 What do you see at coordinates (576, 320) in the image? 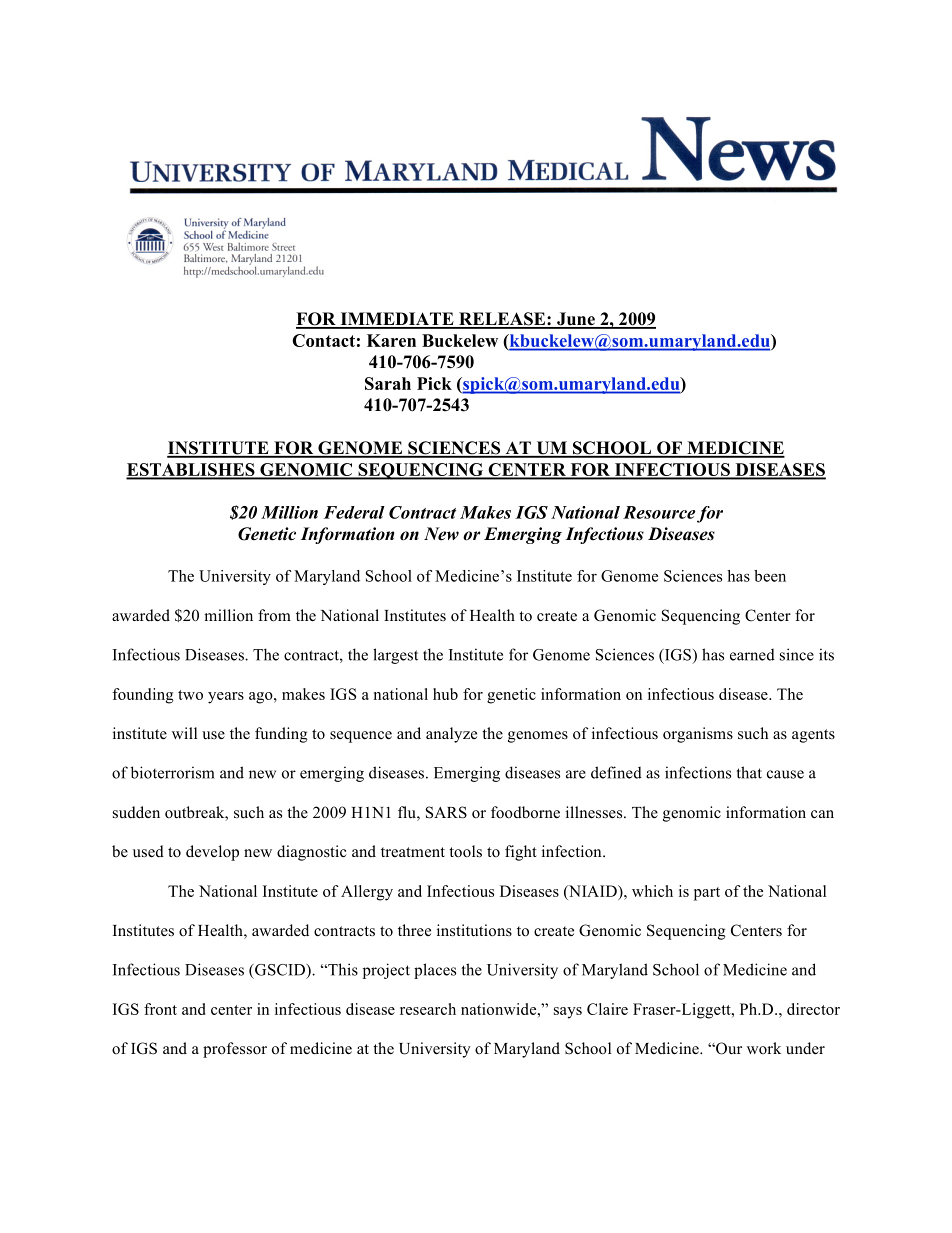
I see `June` at bounding box center [576, 320].
